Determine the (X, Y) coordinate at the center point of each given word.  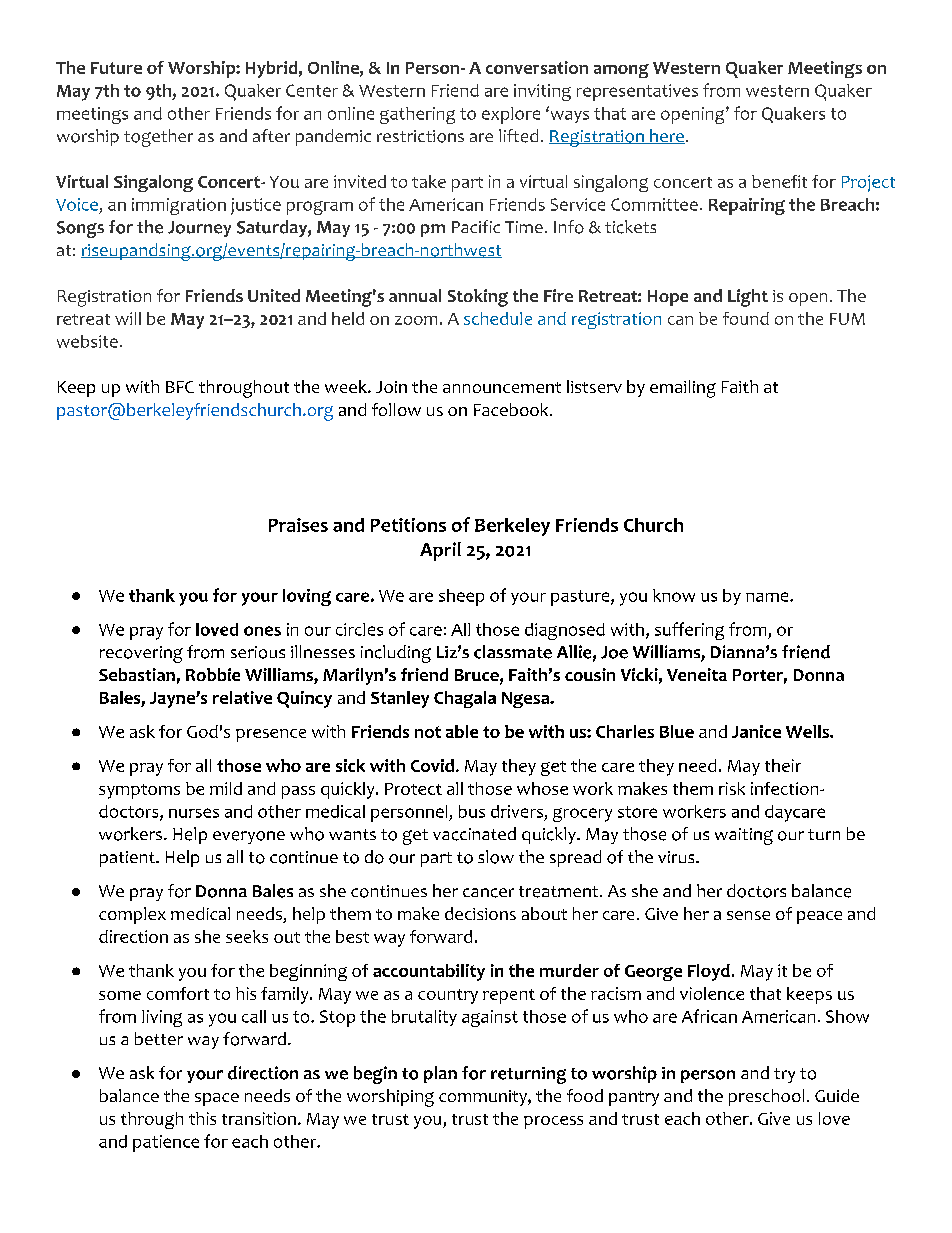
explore (511, 115)
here (666, 136)
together (158, 138)
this (202, 1118)
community (484, 1098)
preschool (766, 1097)
